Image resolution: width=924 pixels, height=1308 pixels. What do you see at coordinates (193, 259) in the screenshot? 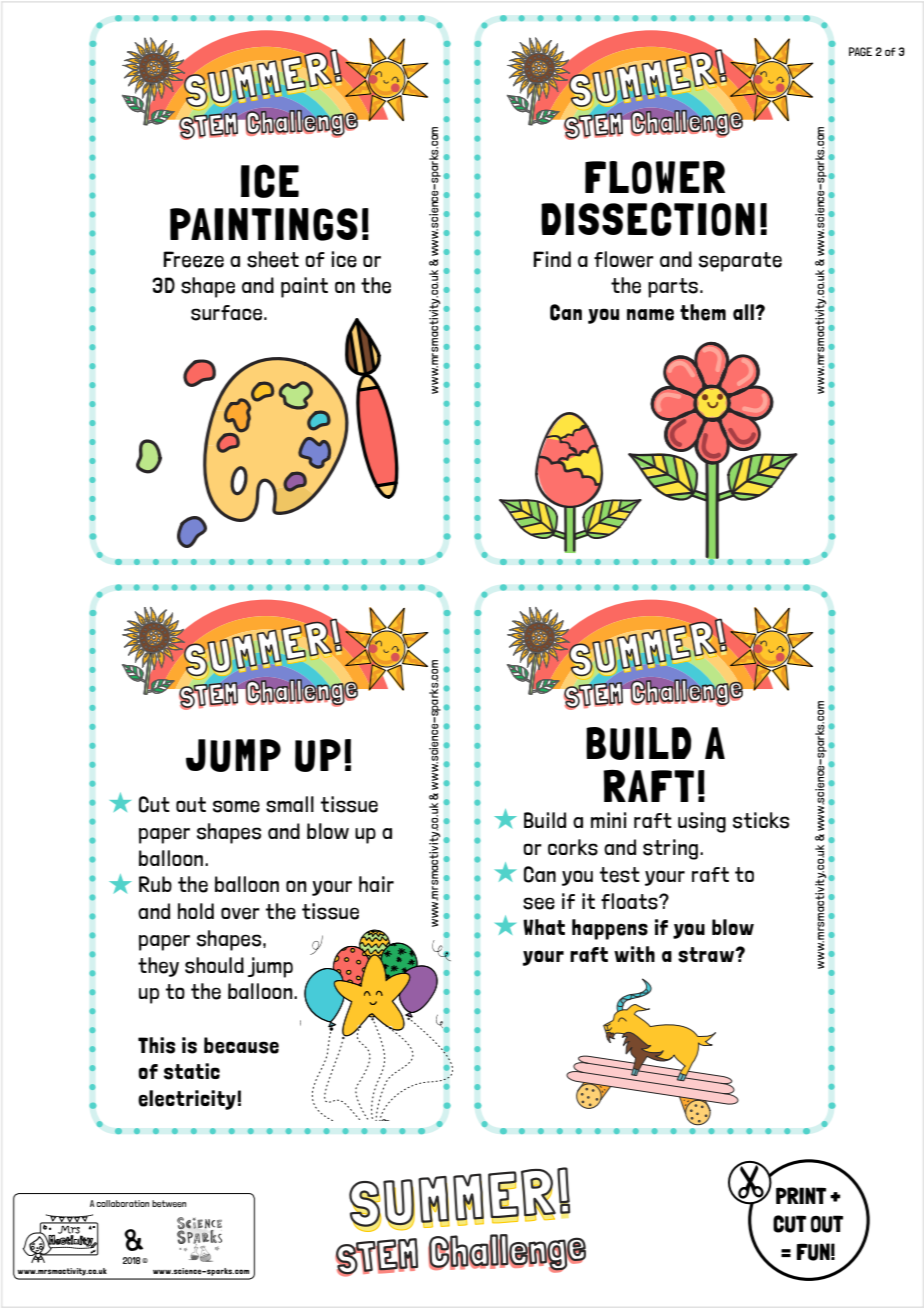
I see `Freeze` at bounding box center [193, 259].
